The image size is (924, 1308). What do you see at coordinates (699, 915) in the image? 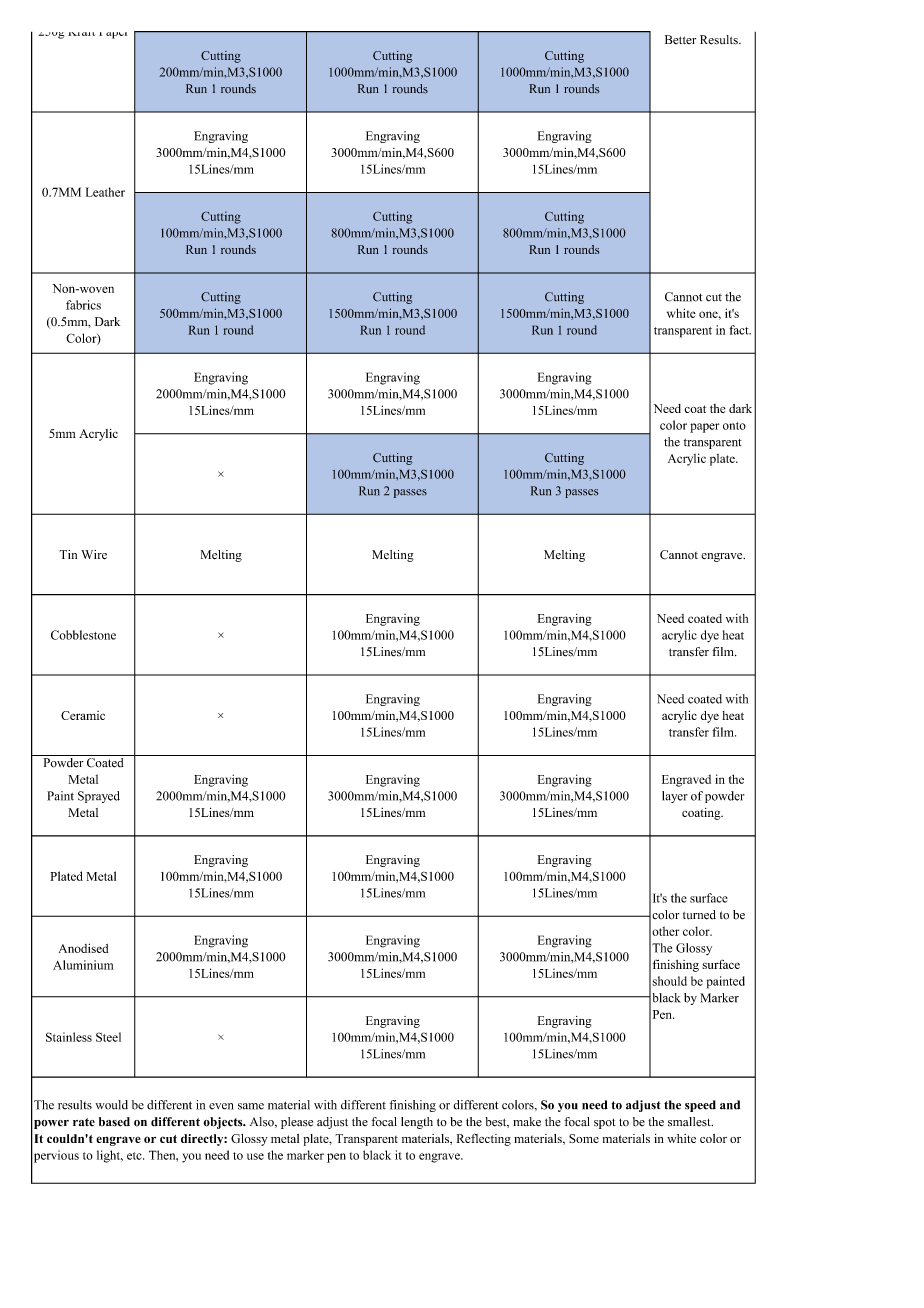
I see `turned` at bounding box center [699, 915].
